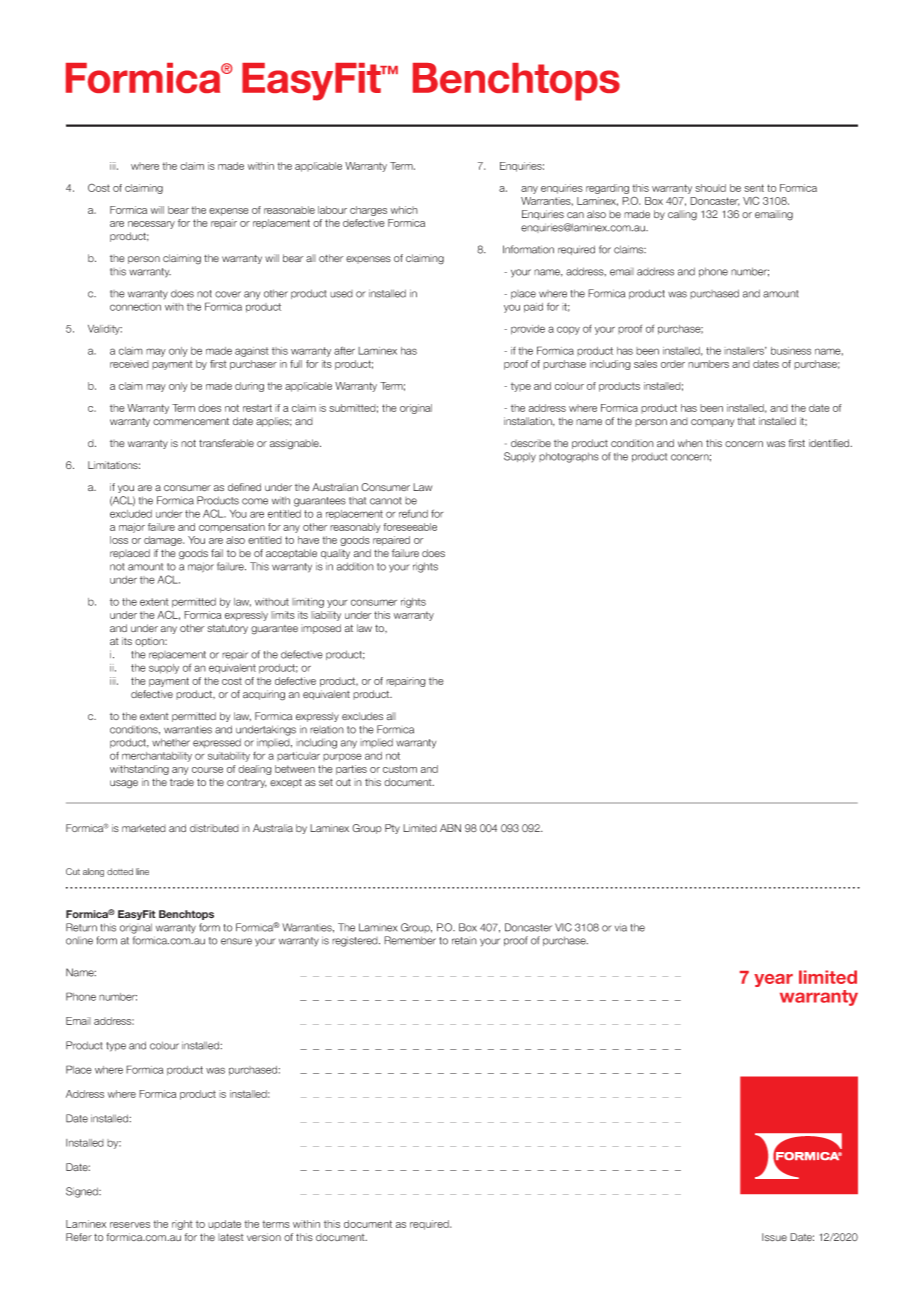 Image resolution: width=924 pixels, height=1308 pixels. I want to click on excludes, so click(362, 716).
